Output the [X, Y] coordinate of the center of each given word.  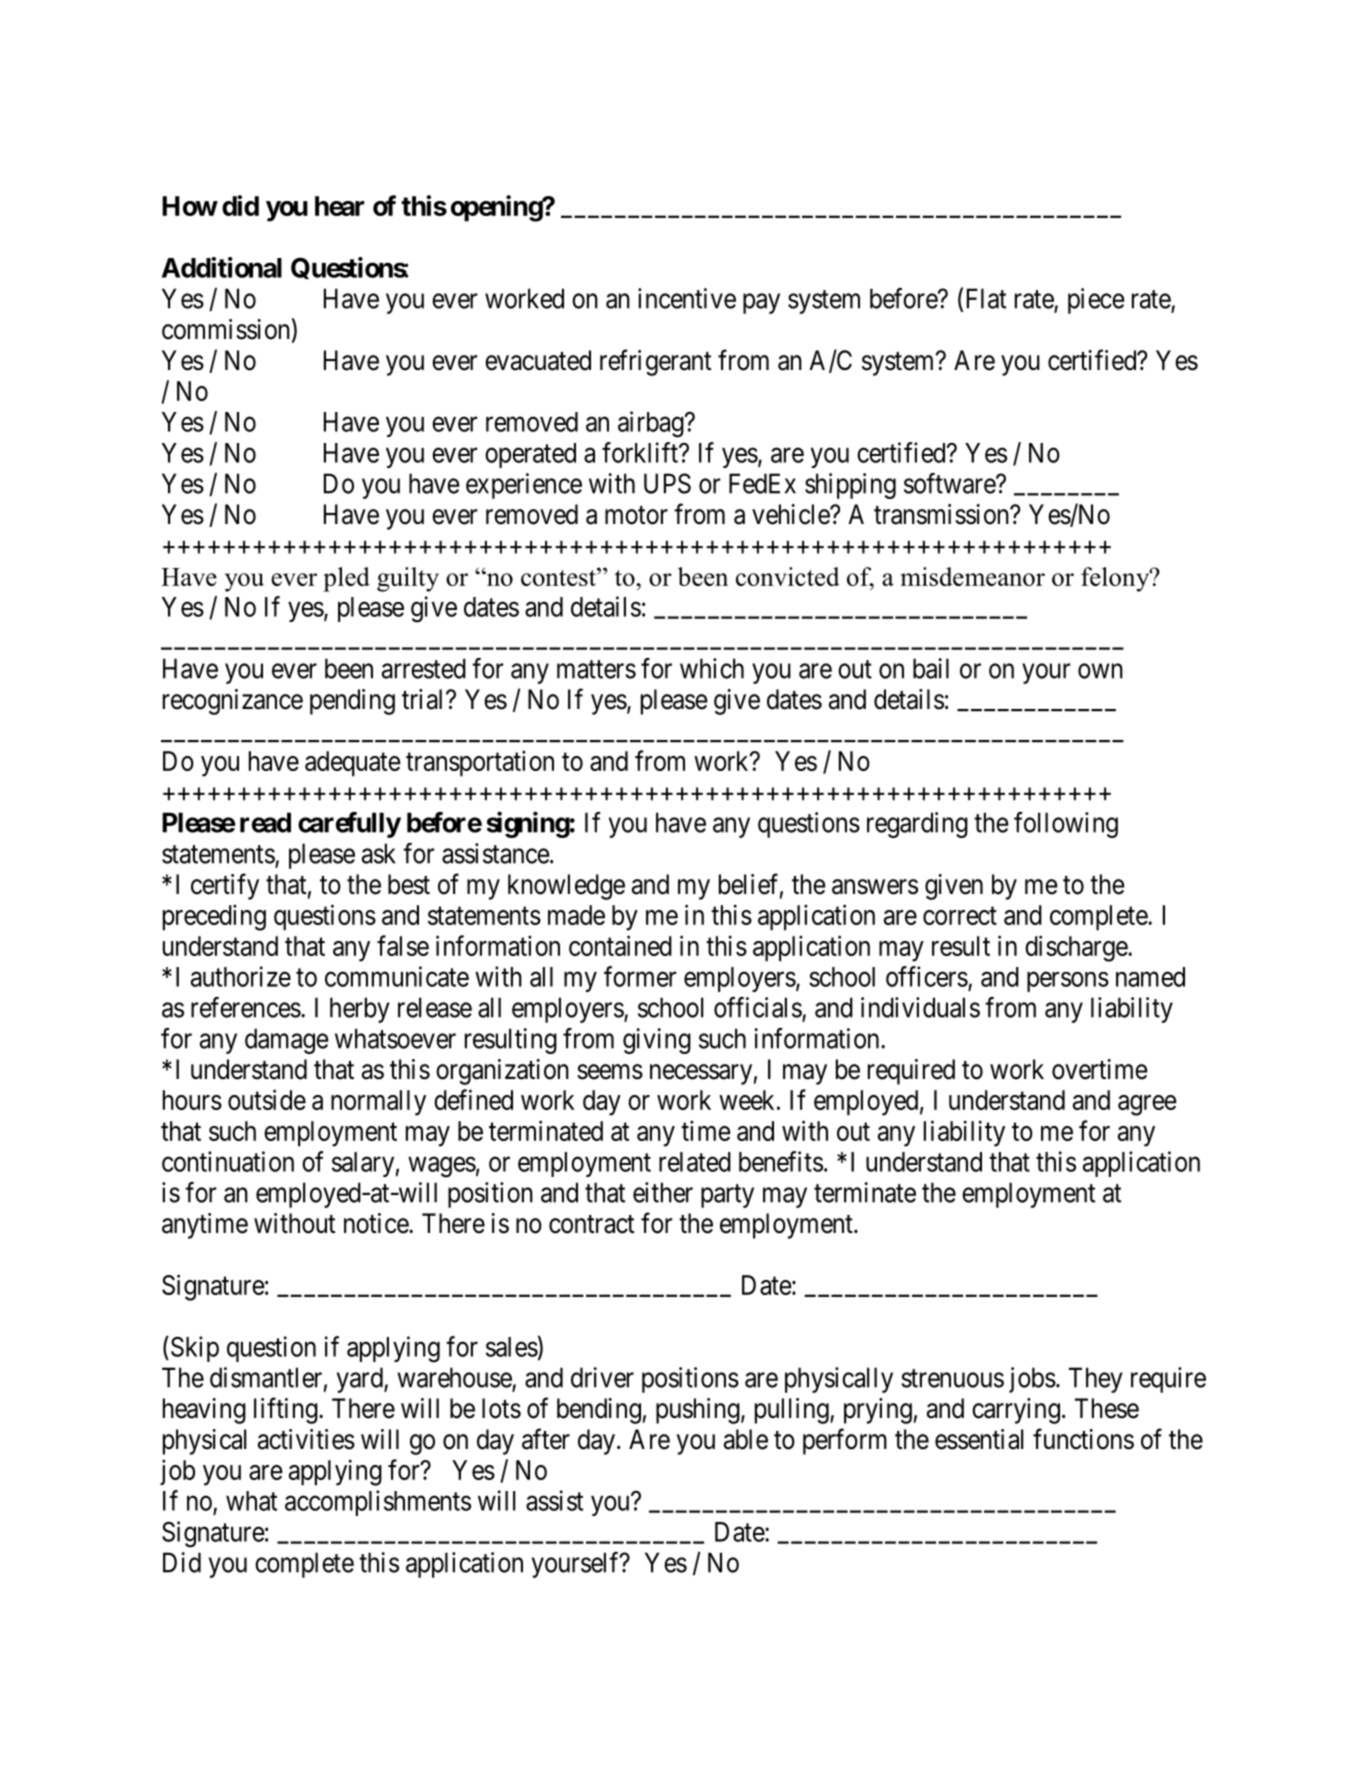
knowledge [566, 887]
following [1066, 825]
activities [306, 1439]
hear [339, 206]
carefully [349, 825]
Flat [986, 298]
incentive [687, 298]
